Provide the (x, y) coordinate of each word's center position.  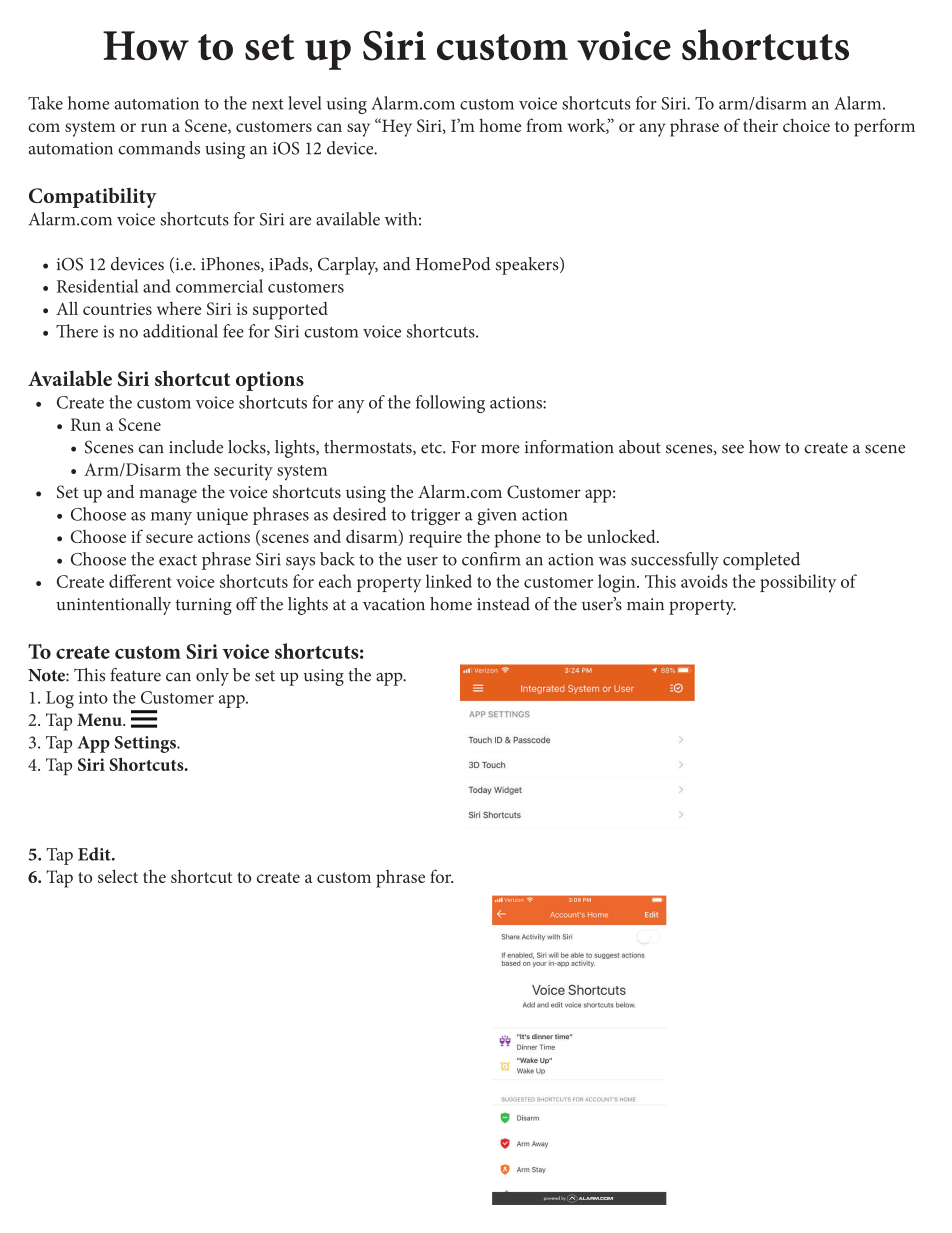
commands (159, 148)
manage (168, 496)
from (544, 125)
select (118, 876)
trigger (435, 516)
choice (806, 125)
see (733, 449)
